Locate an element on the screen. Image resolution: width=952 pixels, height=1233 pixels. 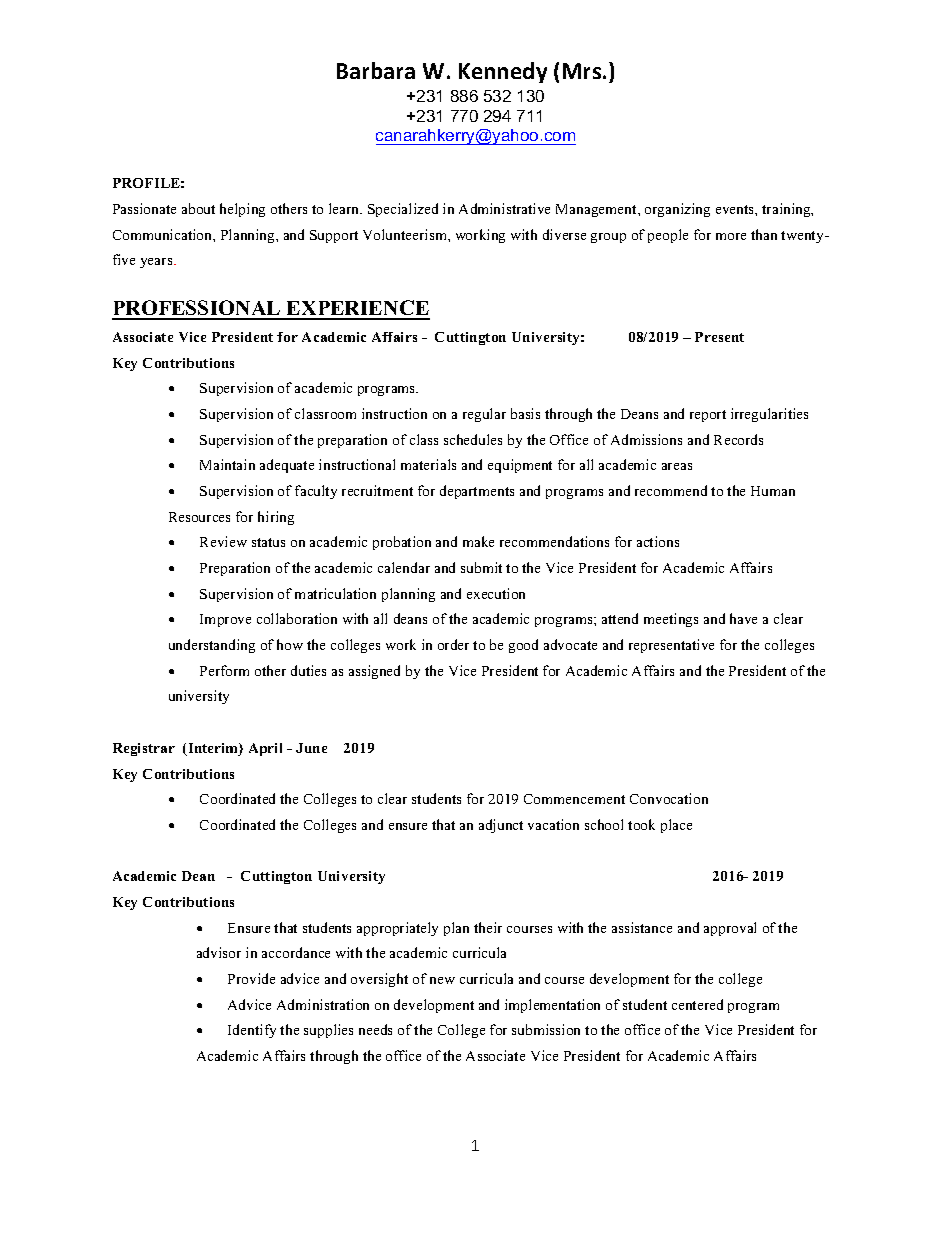
Mrs is located at coordinates (583, 71).
